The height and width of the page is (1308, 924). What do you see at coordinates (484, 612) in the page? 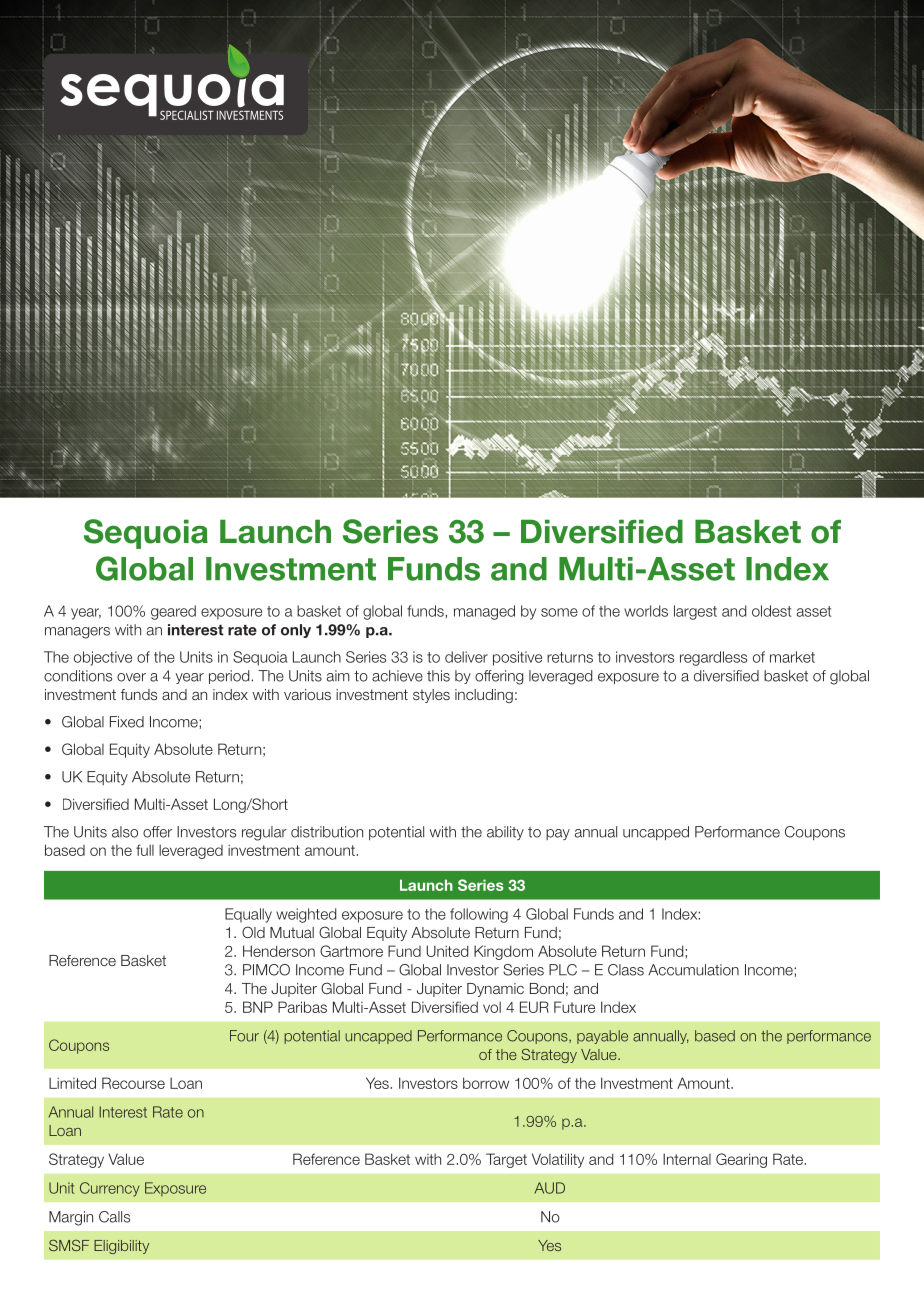
I see `managed` at bounding box center [484, 612].
